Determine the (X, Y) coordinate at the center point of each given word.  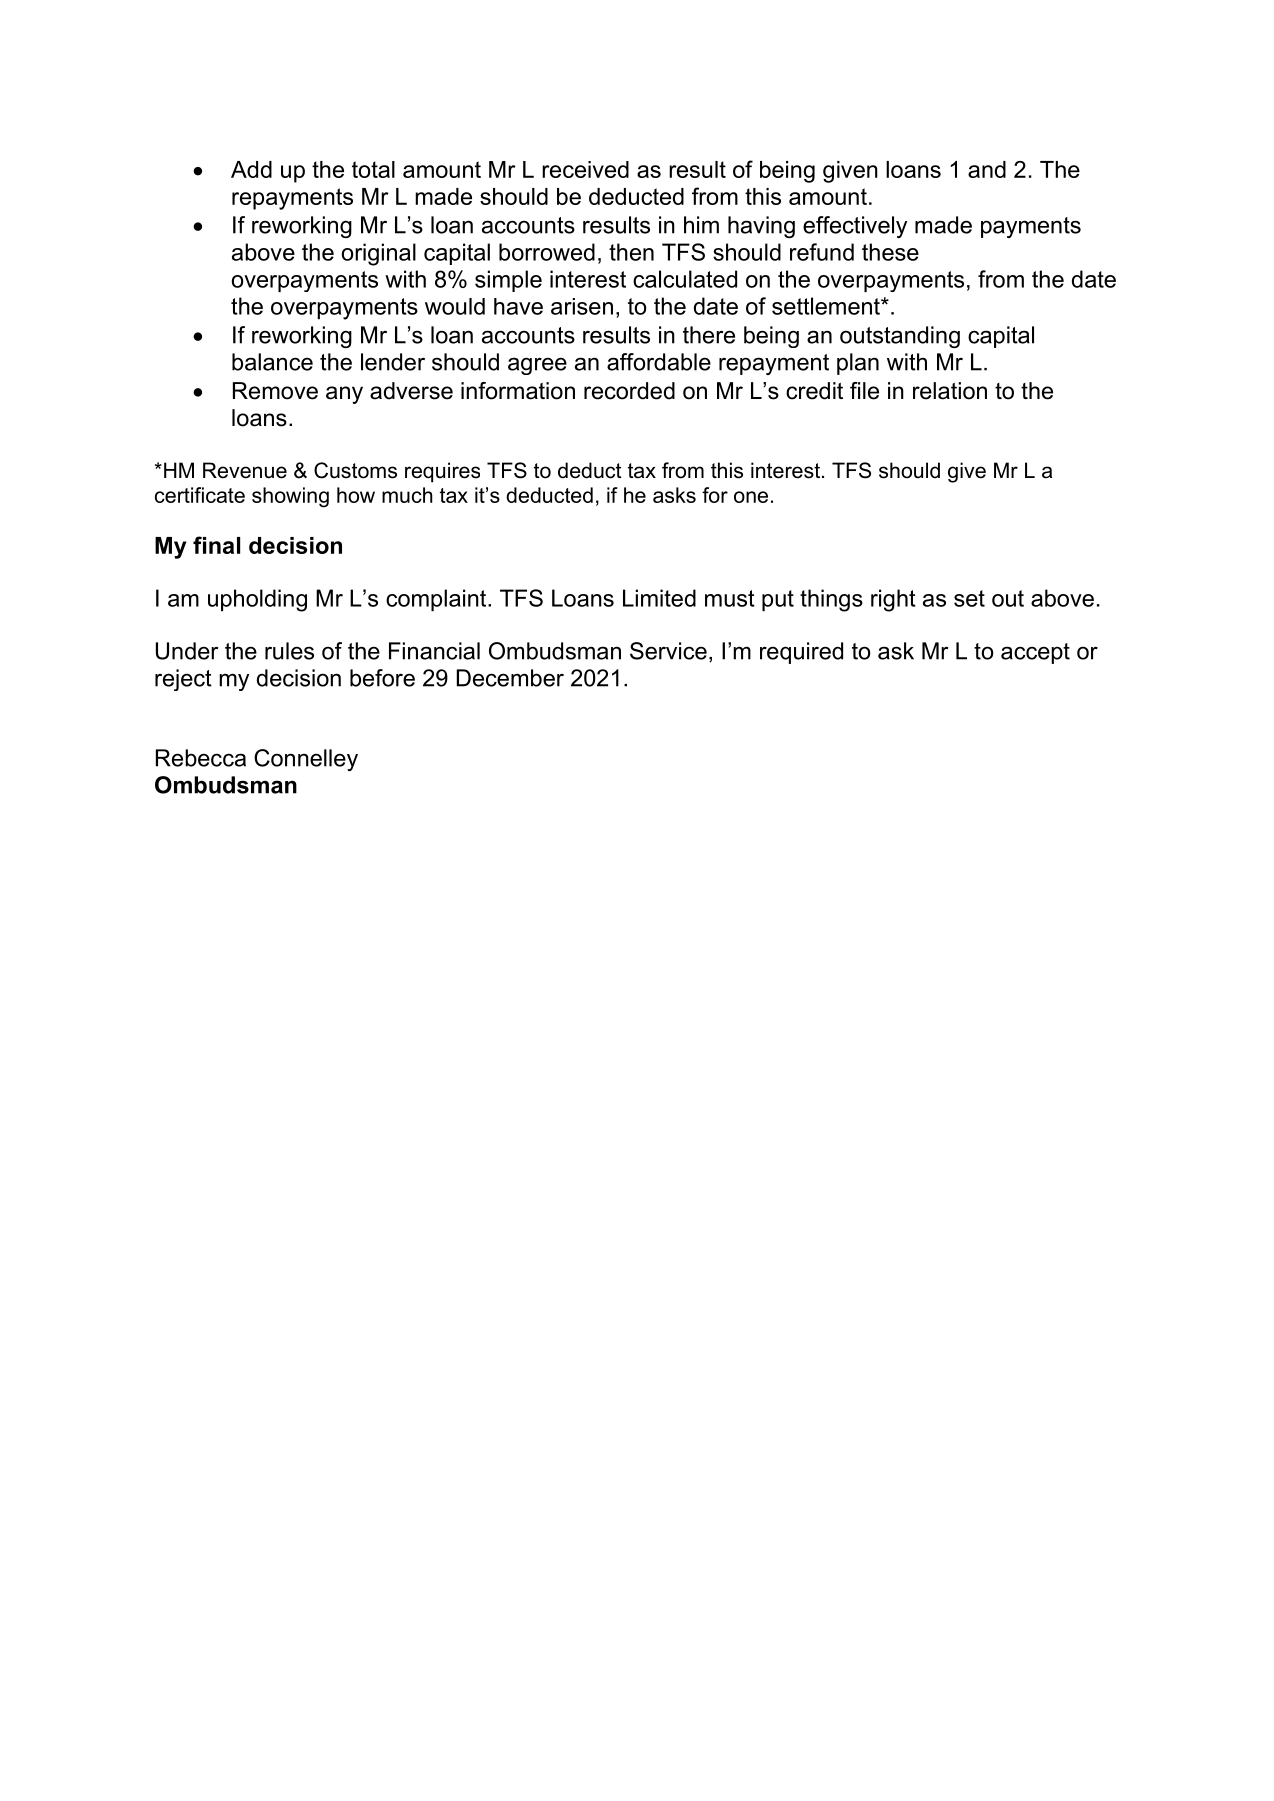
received (585, 169)
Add (251, 169)
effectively (855, 227)
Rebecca (201, 758)
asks (674, 495)
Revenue (245, 470)
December (510, 678)
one (751, 497)
